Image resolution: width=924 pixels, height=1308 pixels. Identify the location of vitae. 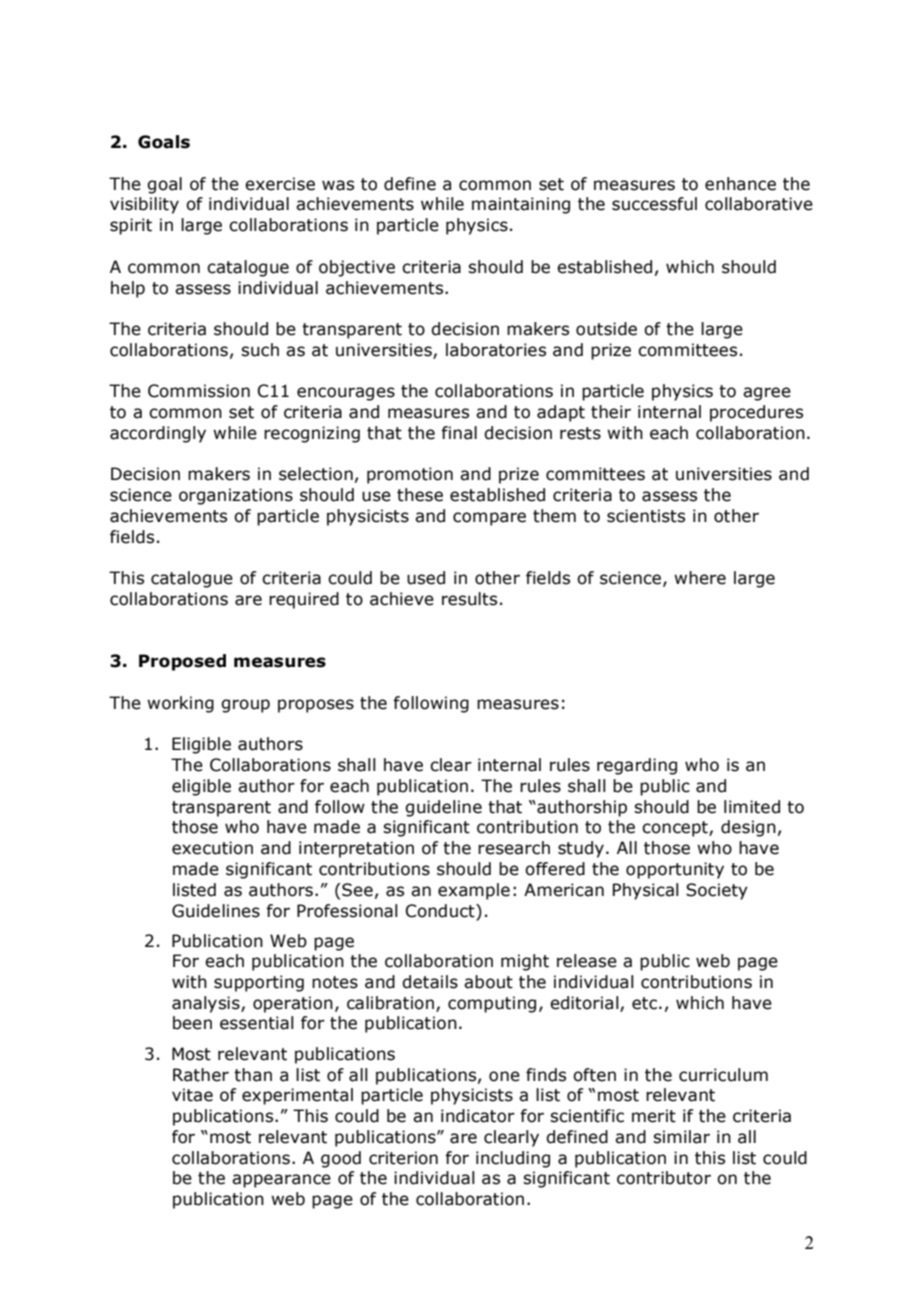
(192, 1095).
